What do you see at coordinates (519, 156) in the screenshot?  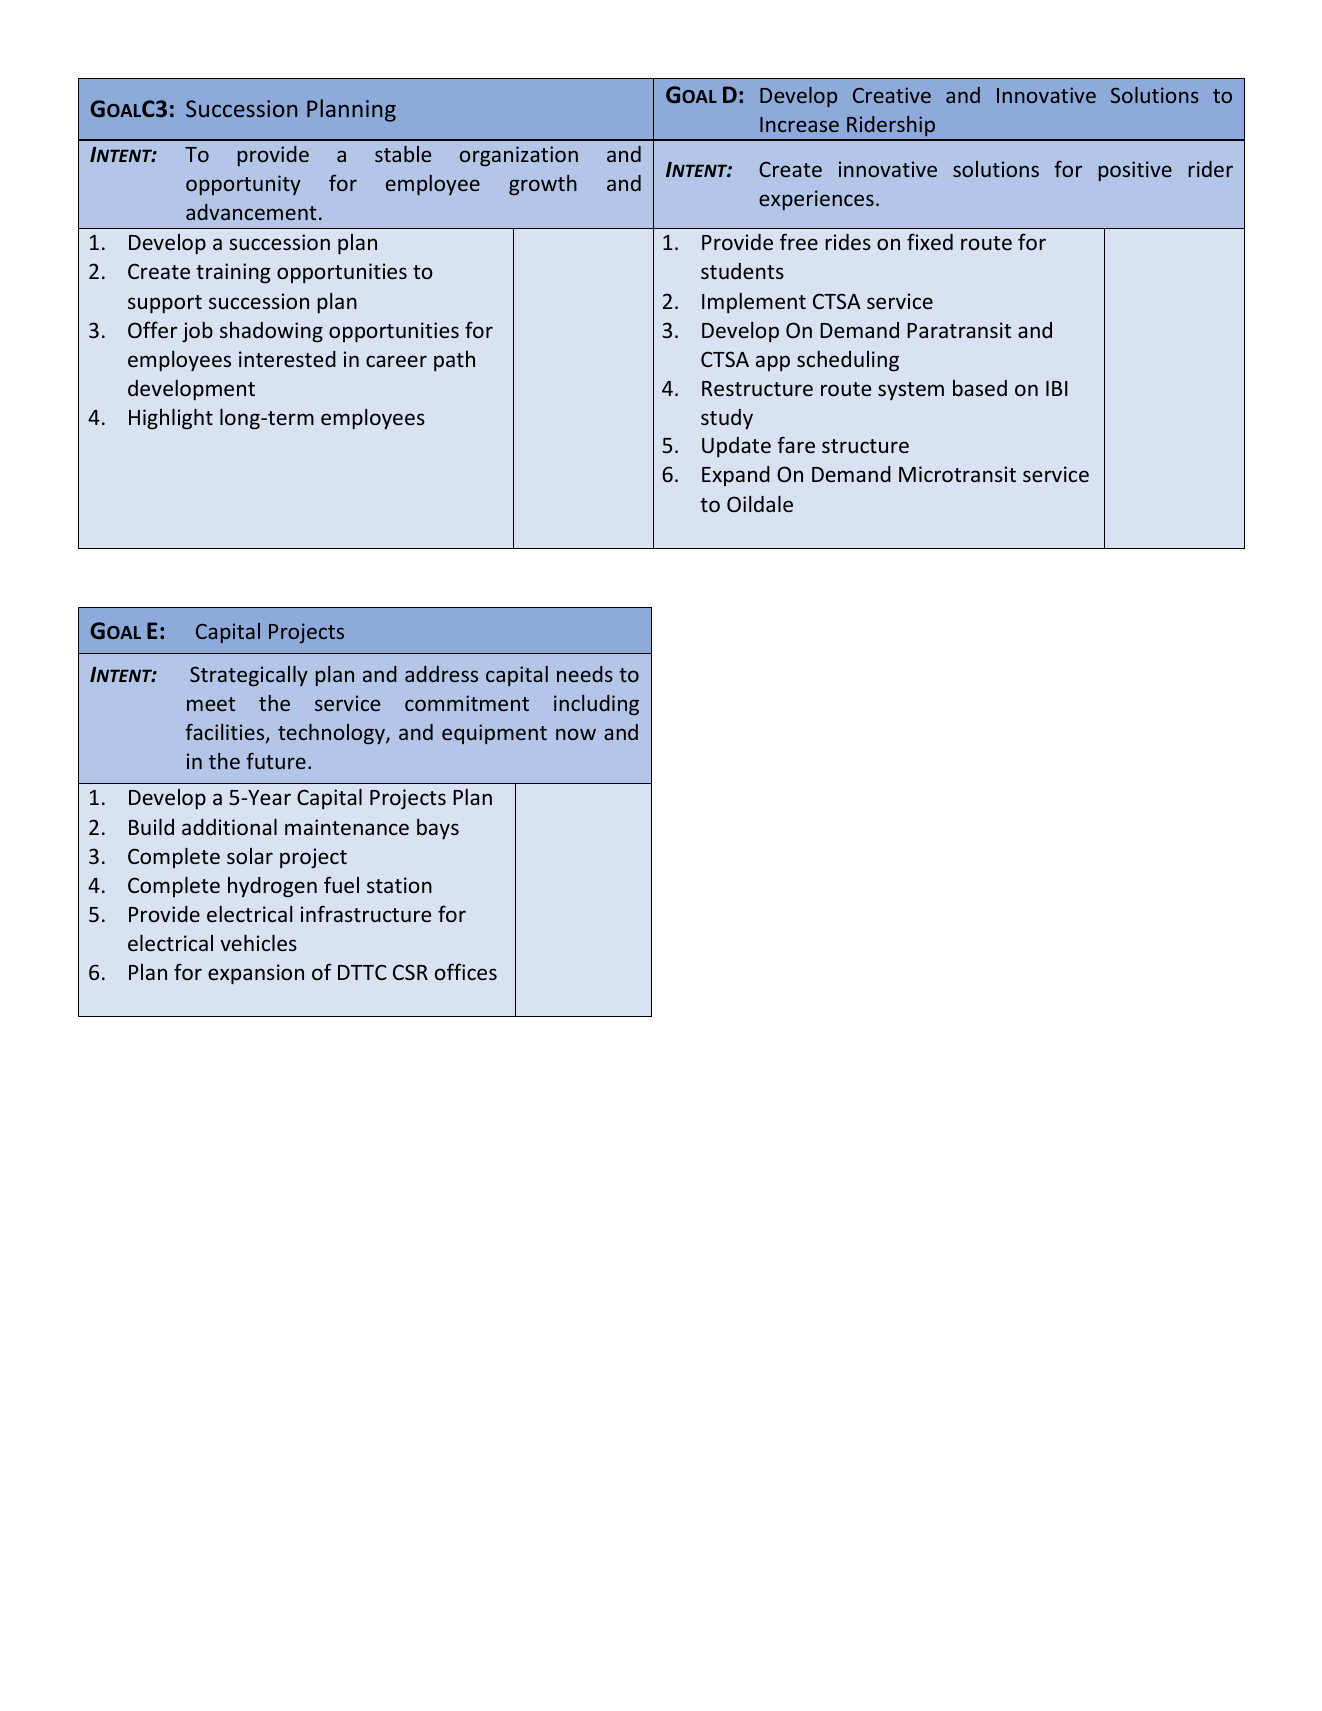 I see `organization` at bounding box center [519, 156].
